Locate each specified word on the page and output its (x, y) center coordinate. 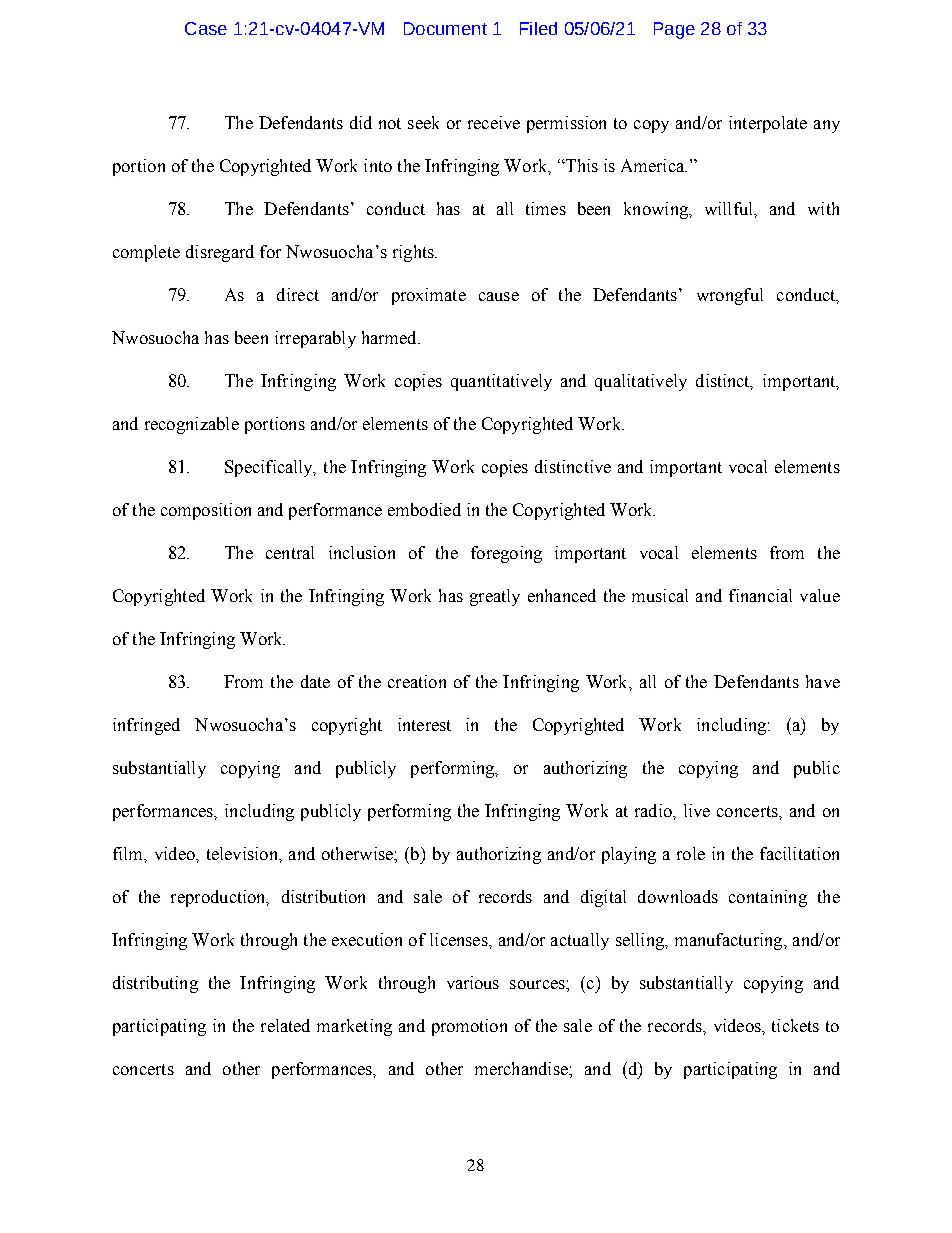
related (285, 1025)
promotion (469, 1027)
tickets (795, 1025)
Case (206, 28)
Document (445, 28)
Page (674, 30)
